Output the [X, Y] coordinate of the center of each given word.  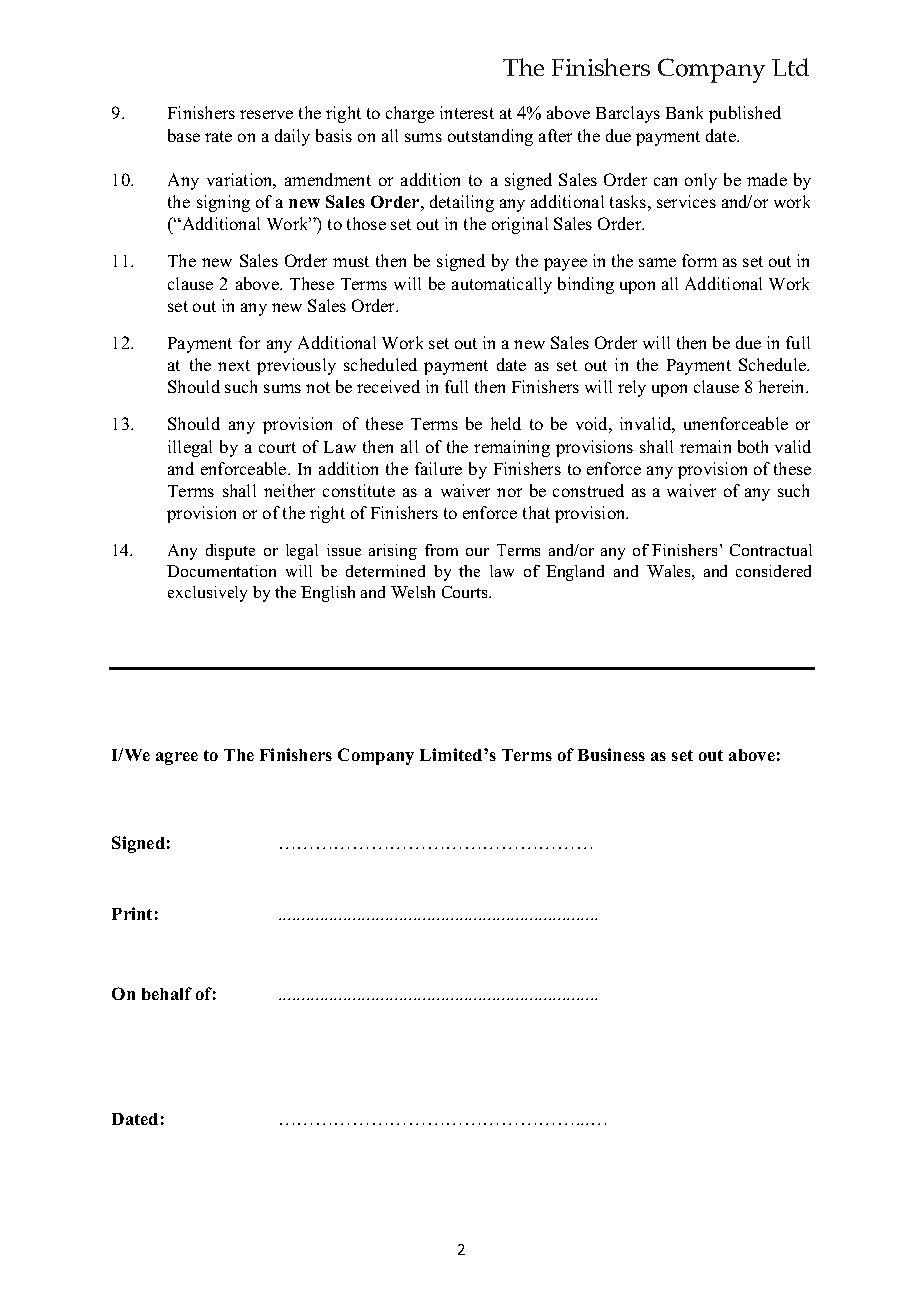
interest [467, 112]
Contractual [771, 550]
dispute [230, 552]
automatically [502, 285]
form [699, 260]
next [234, 365]
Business [611, 754]
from [441, 550]
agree [177, 758]
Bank [684, 112]
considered [773, 571]
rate [218, 136]
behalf [167, 993]
